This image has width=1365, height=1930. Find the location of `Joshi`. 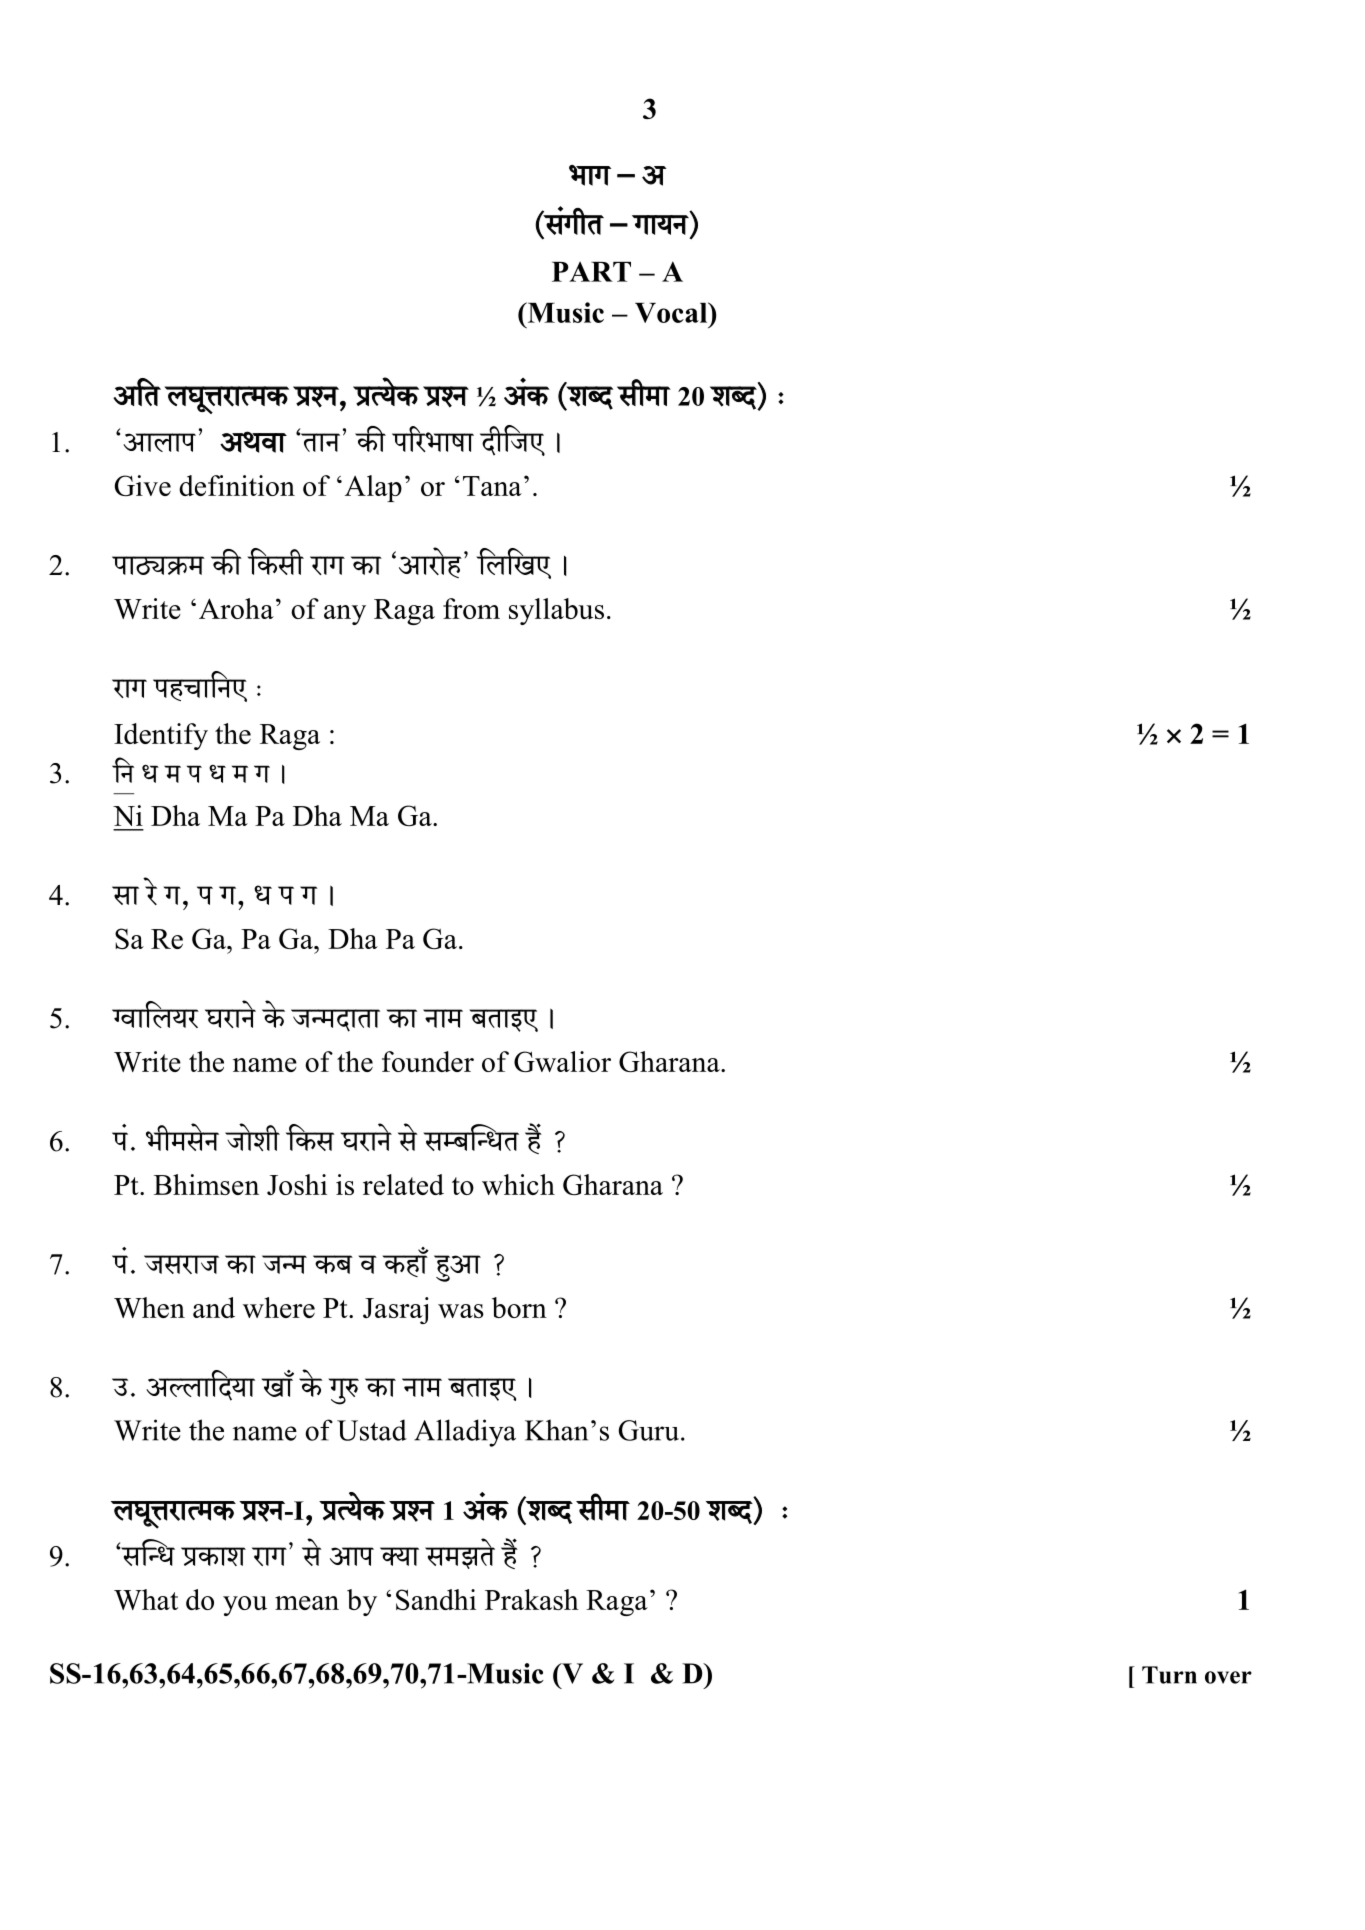

Joshi is located at coordinates (297, 1184).
